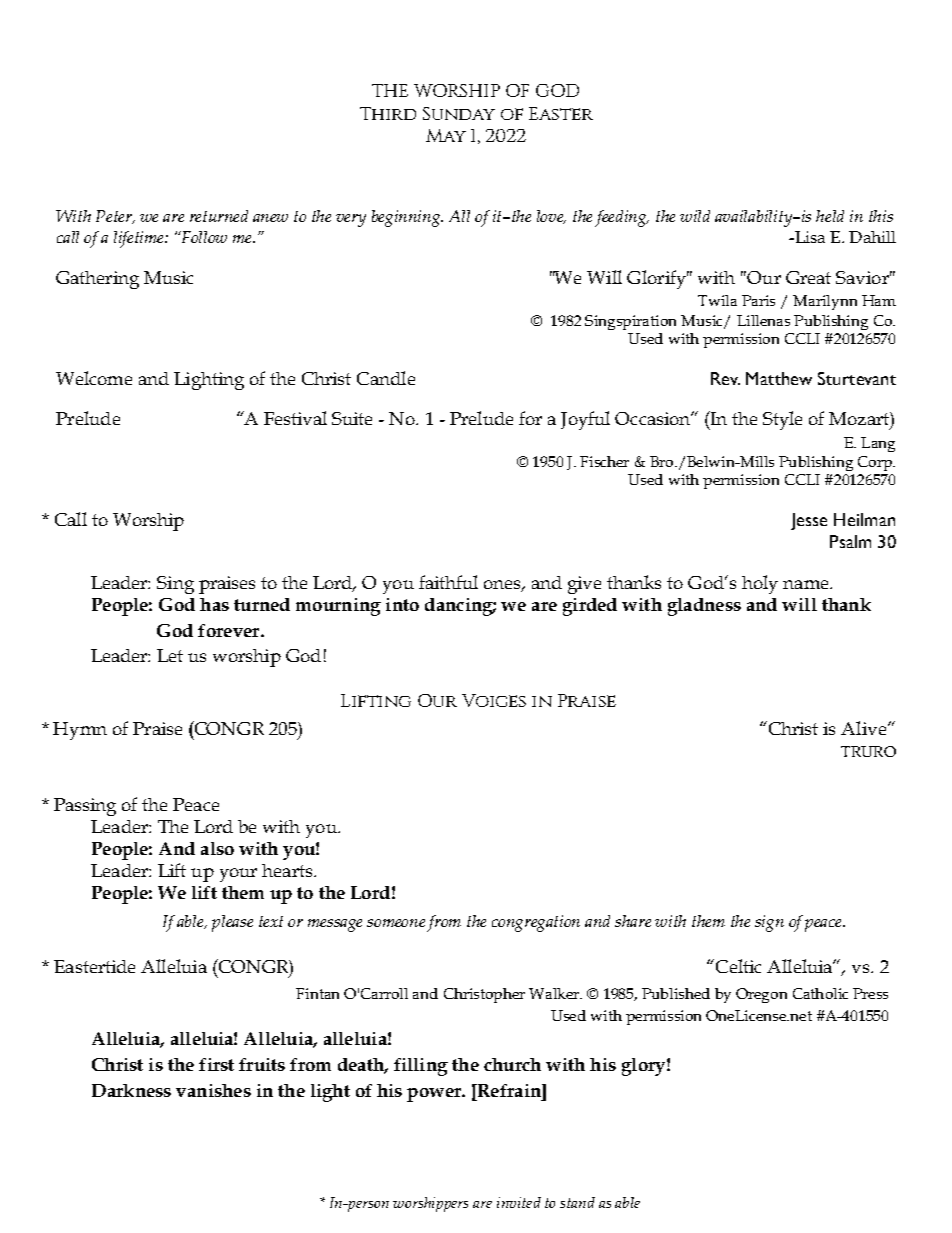 The image size is (952, 1233). I want to click on Let, so click(170, 655).
